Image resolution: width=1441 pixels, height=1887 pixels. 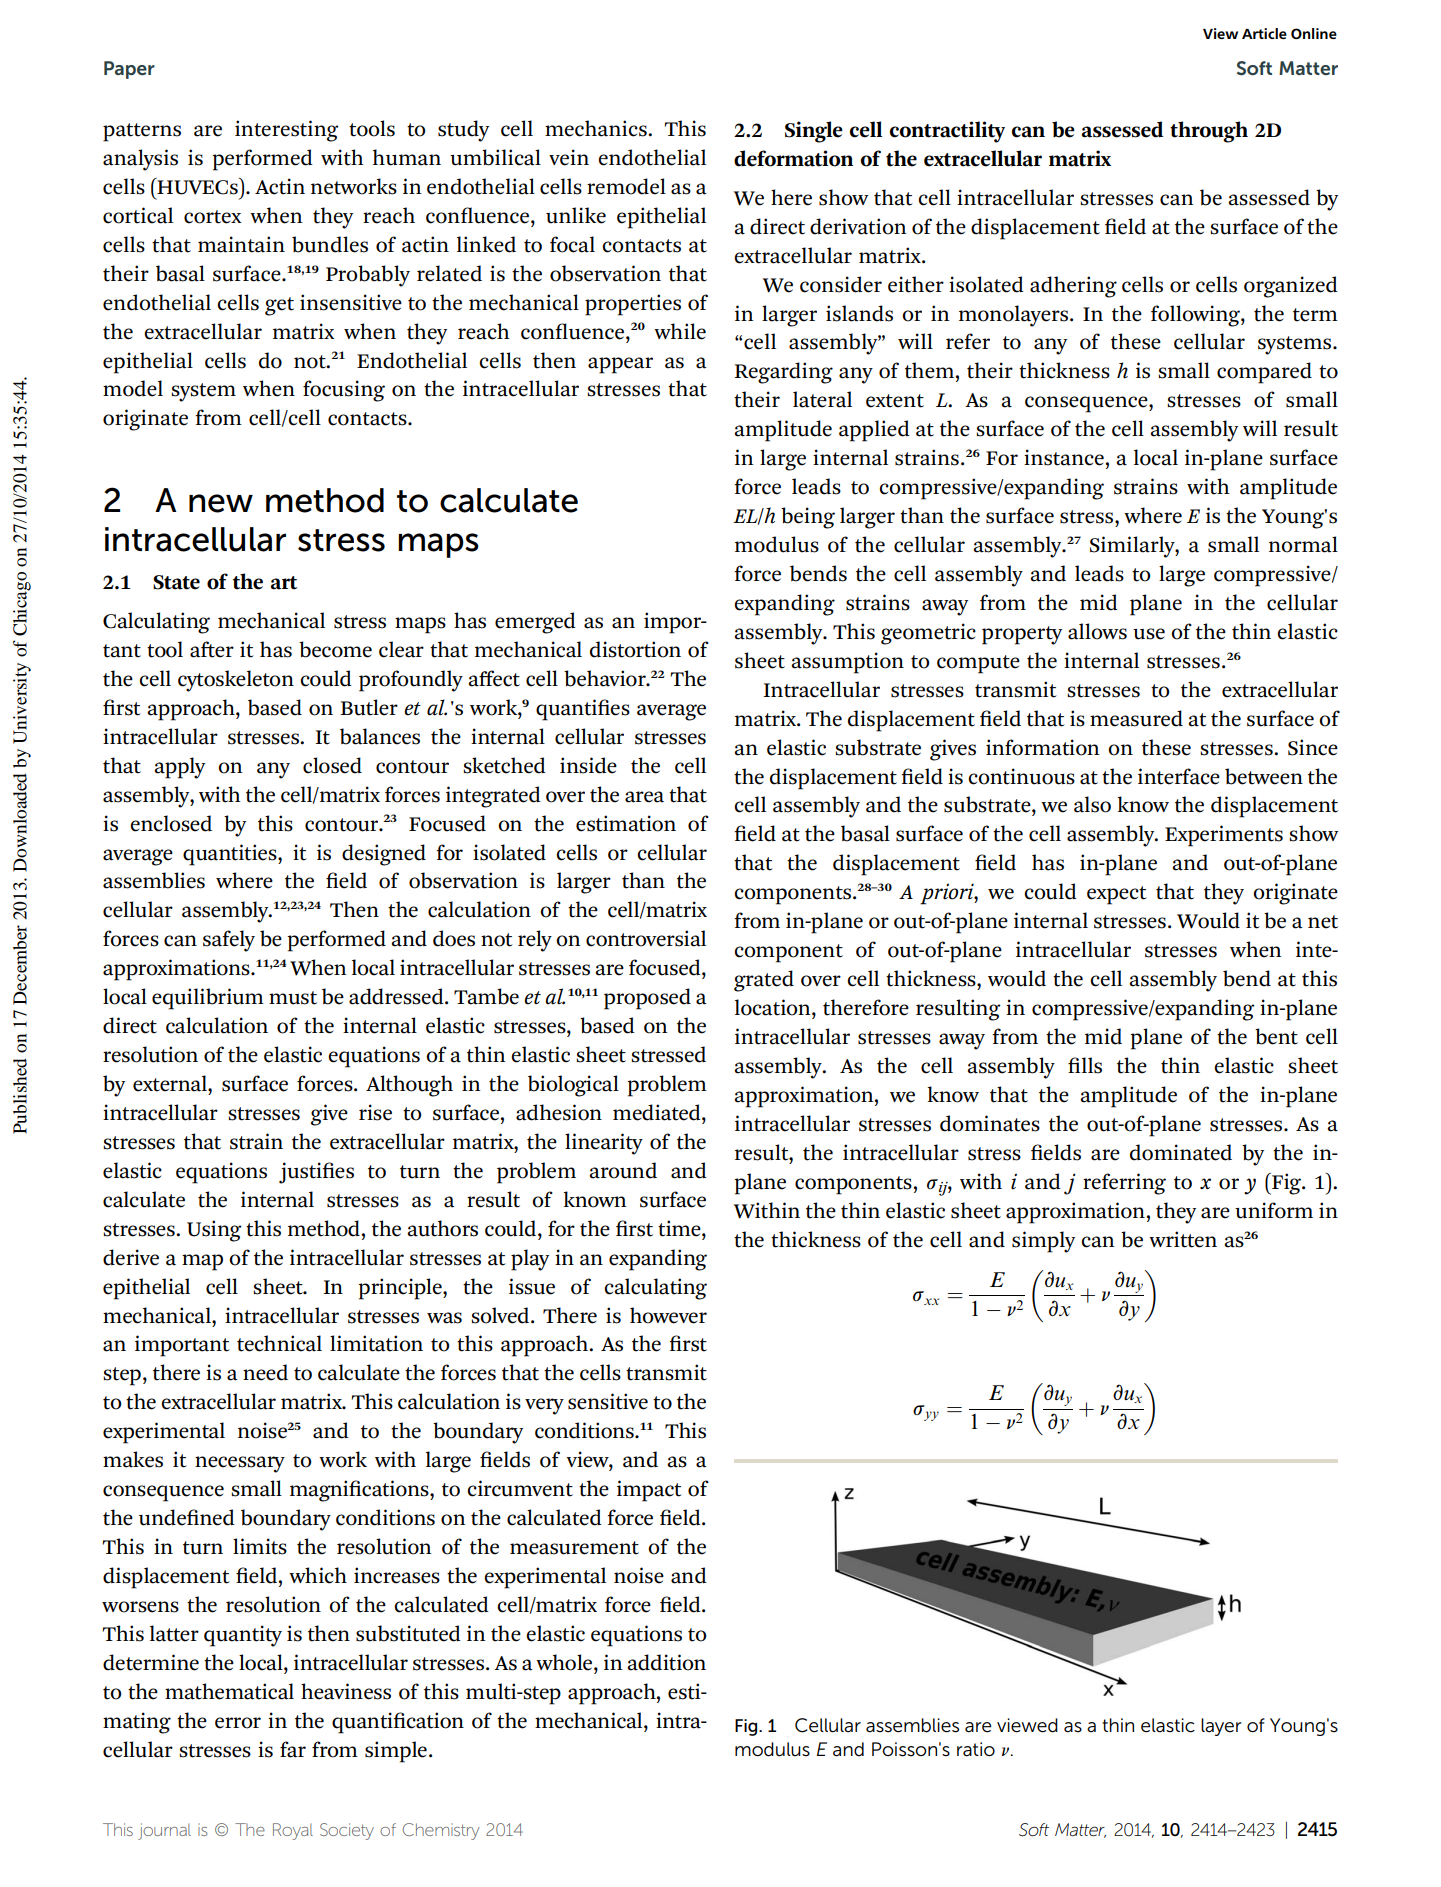 What do you see at coordinates (142, 132) in the document?
I see `patterns` at bounding box center [142, 132].
